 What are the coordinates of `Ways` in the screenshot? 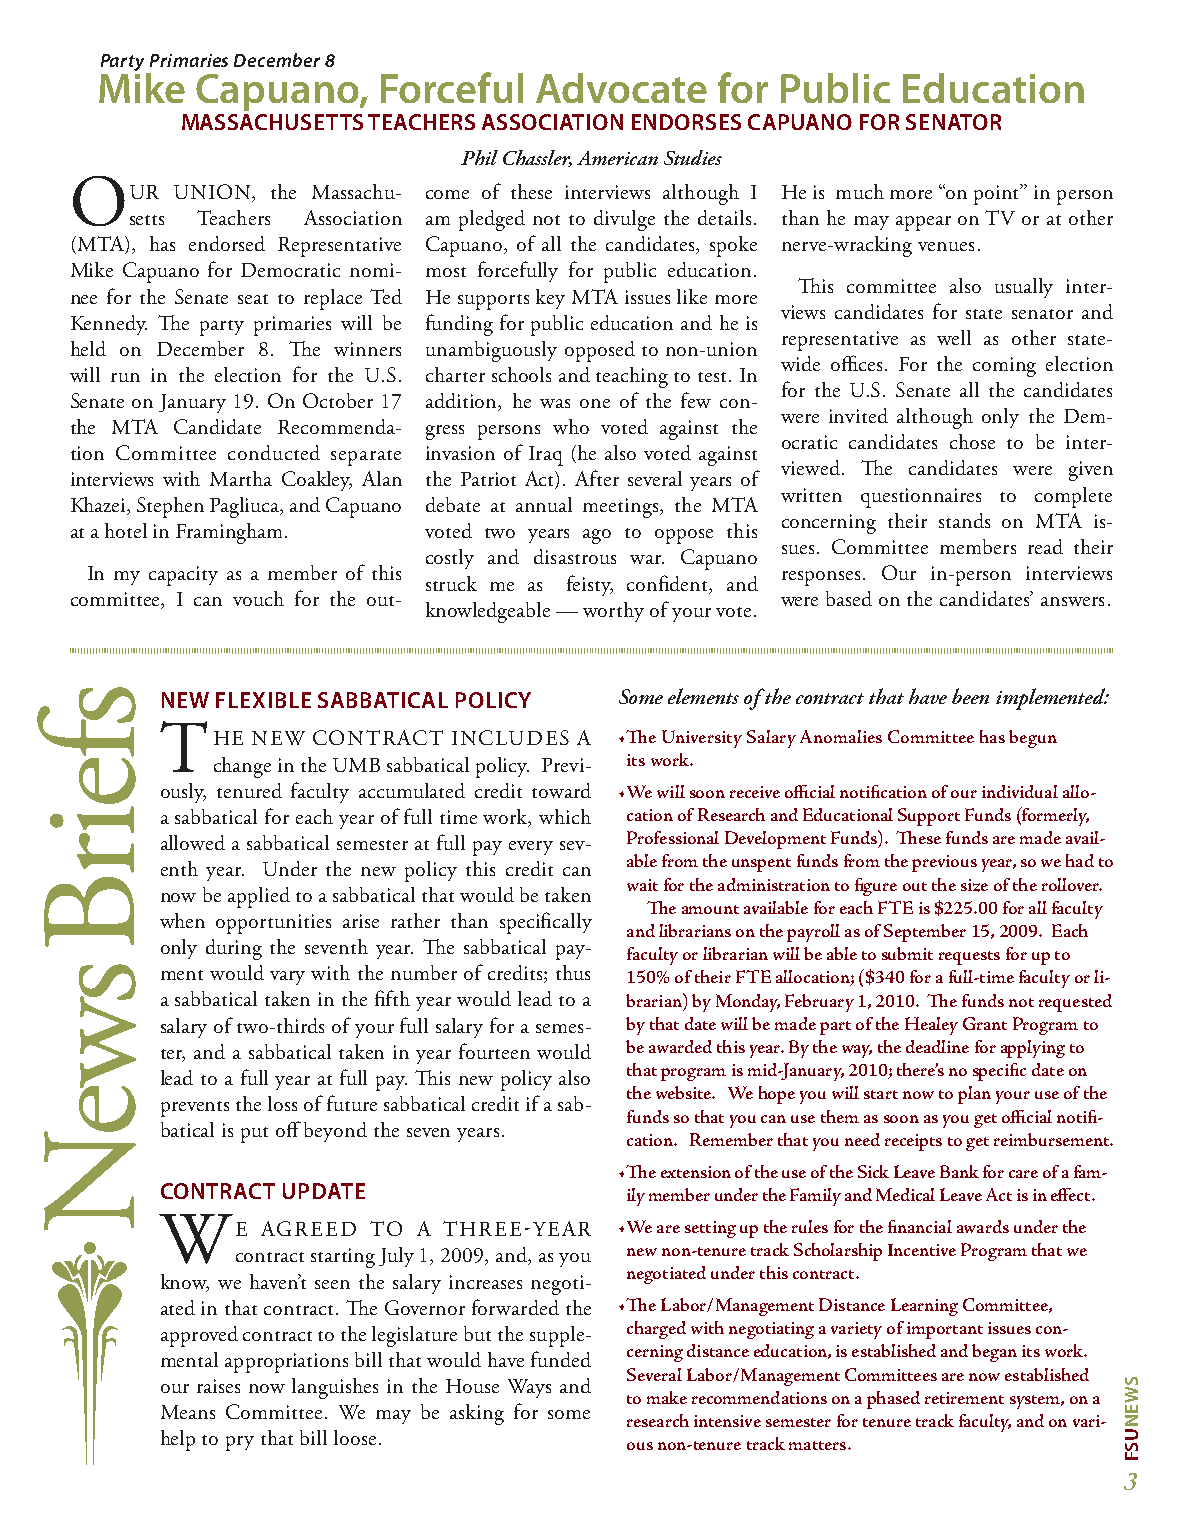 It's located at (529, 1388).
